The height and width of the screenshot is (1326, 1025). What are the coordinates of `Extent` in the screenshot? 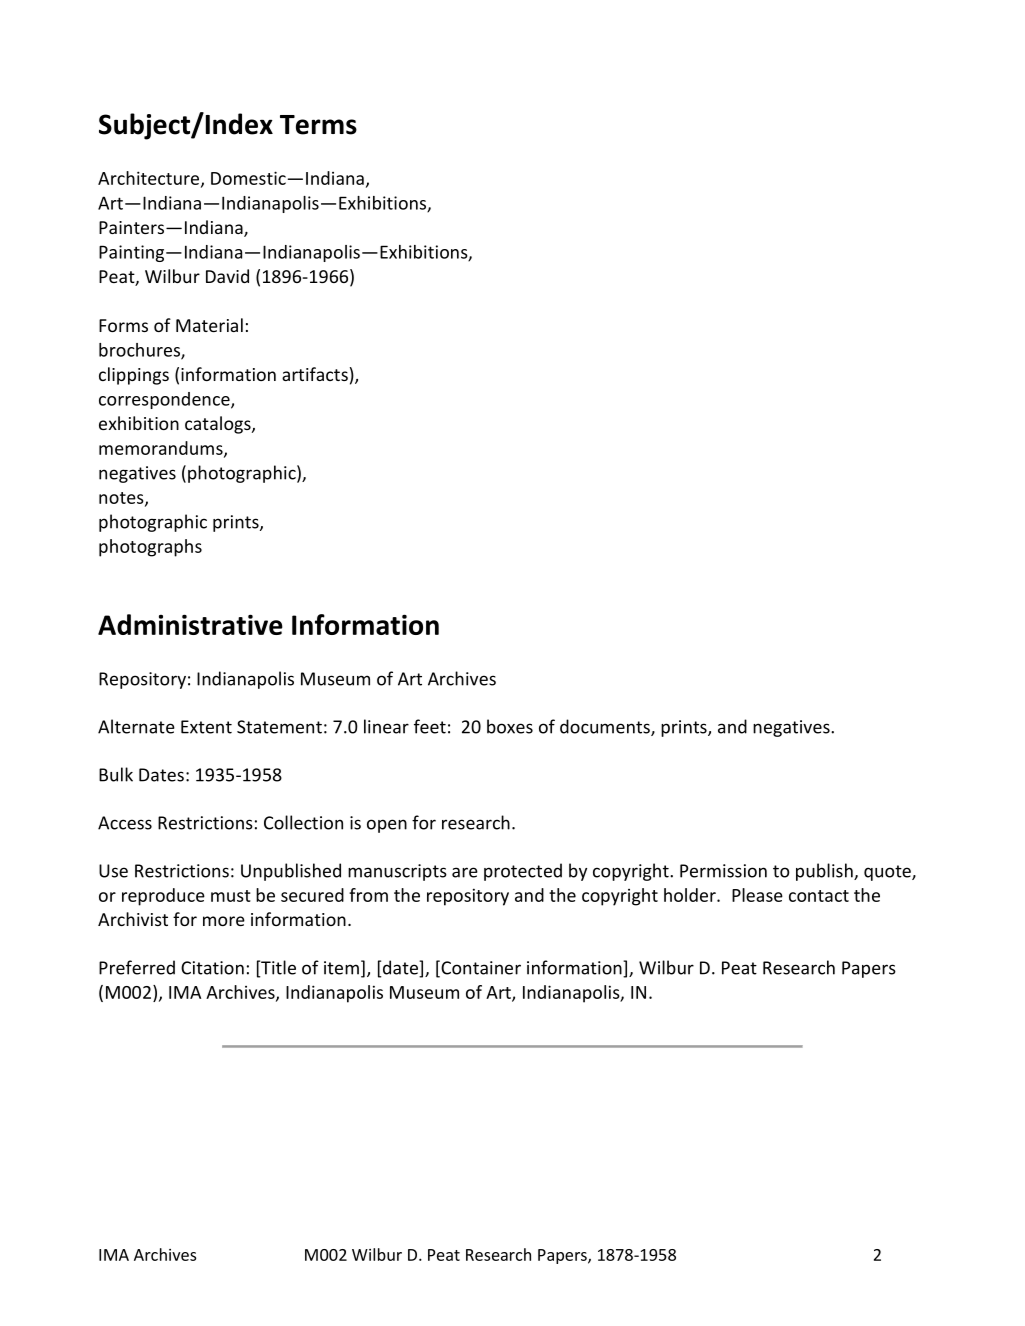 It's located at (206, 727).
